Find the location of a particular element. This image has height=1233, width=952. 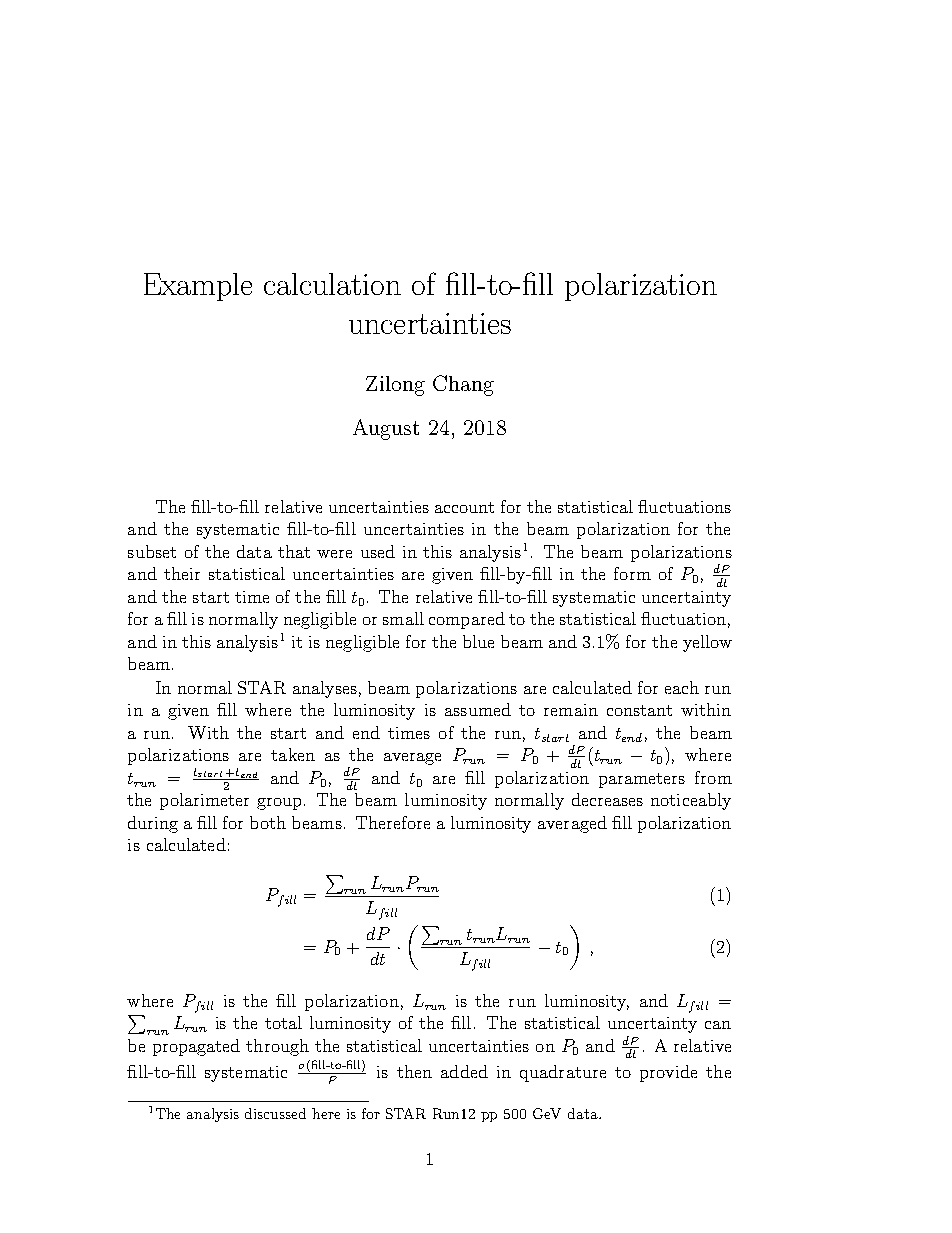

group is located at coordinates (281, 804).
